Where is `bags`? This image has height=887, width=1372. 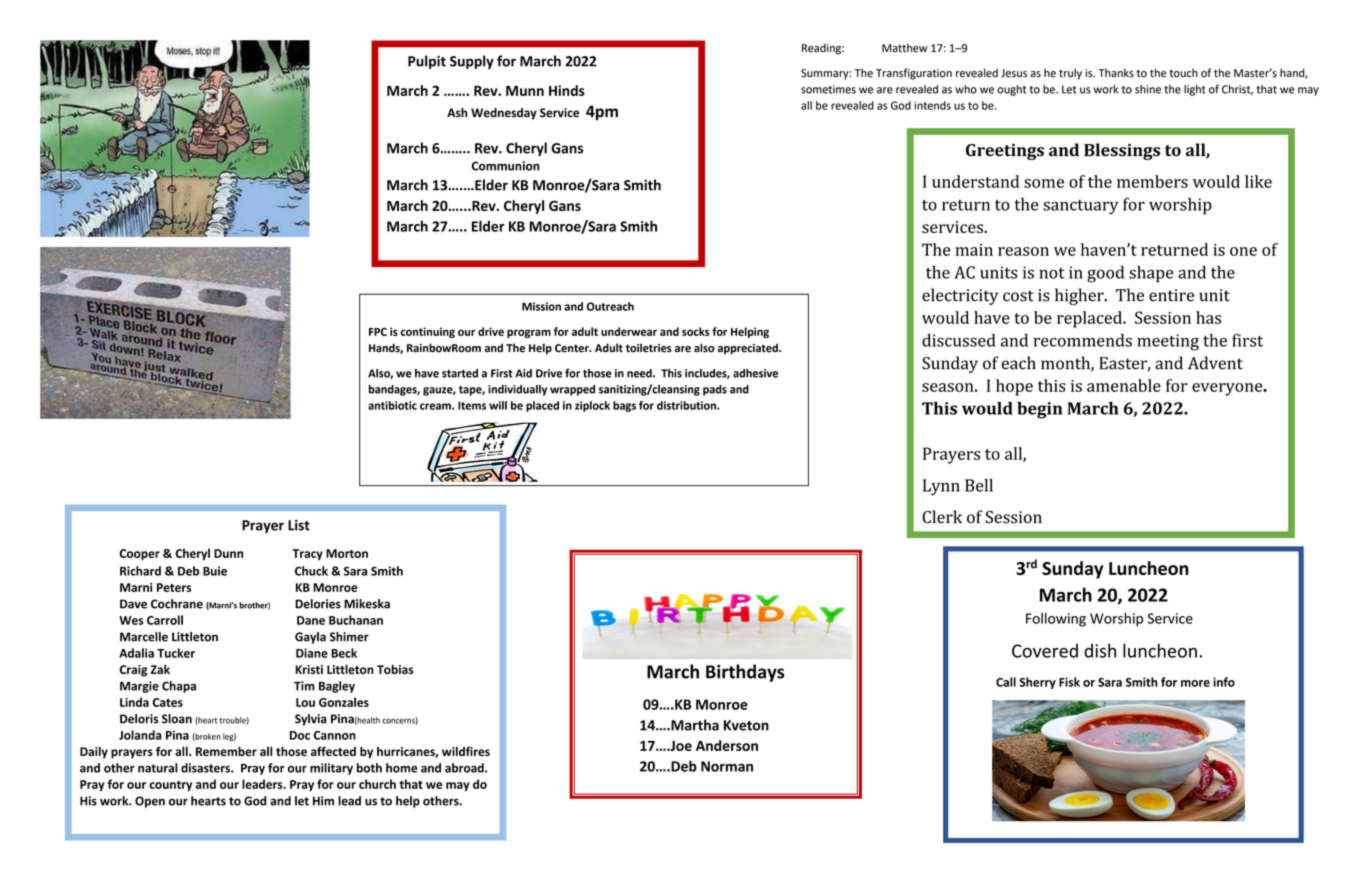 bags is located at coordinates (624, 406).
